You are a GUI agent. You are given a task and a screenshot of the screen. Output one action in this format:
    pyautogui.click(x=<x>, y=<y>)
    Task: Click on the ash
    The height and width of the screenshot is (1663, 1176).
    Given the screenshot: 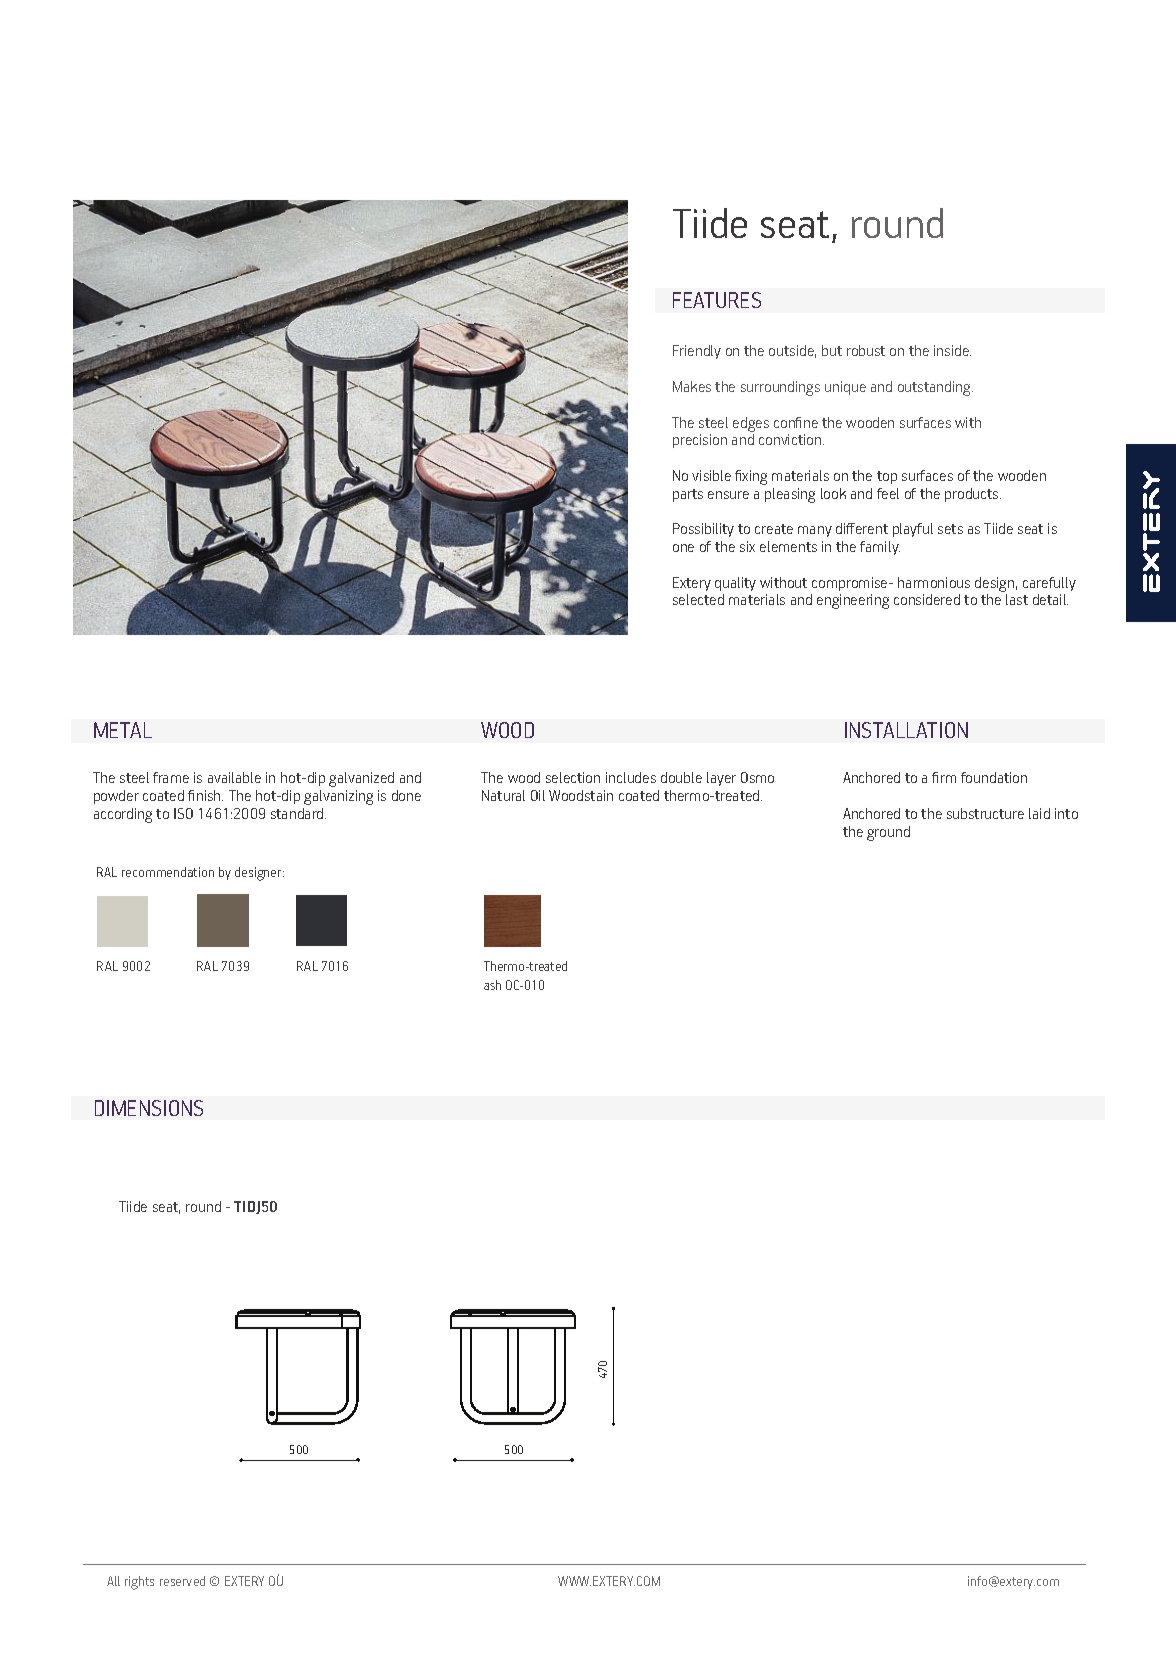 What is the action you would take?
    pyautogui.click(x=492, y=985)
